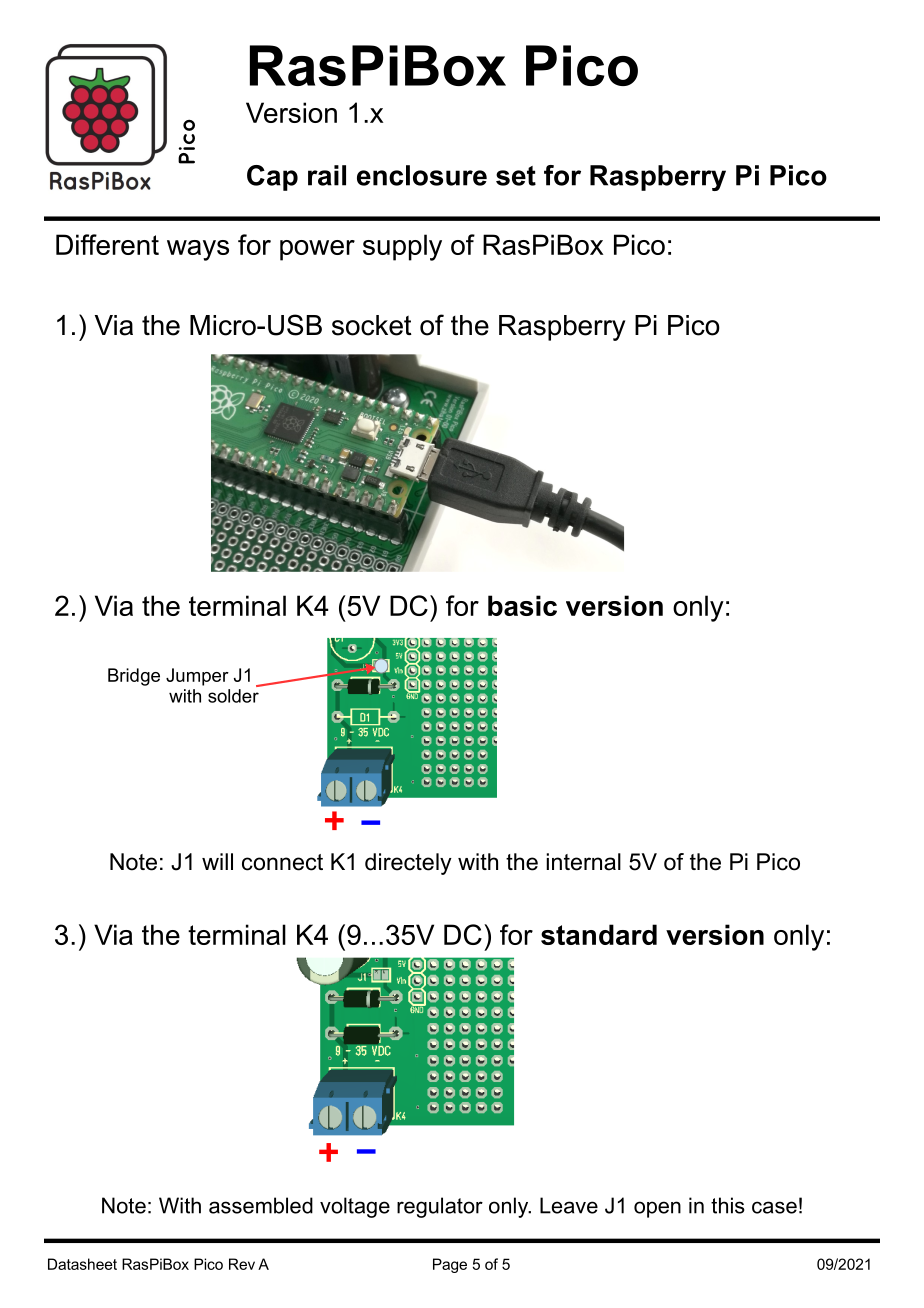 The height and width of the image is (1308, 924). What do you see at coordinates (522, 605) in the image?
I see `basic` at bounding box center [522, 605].
